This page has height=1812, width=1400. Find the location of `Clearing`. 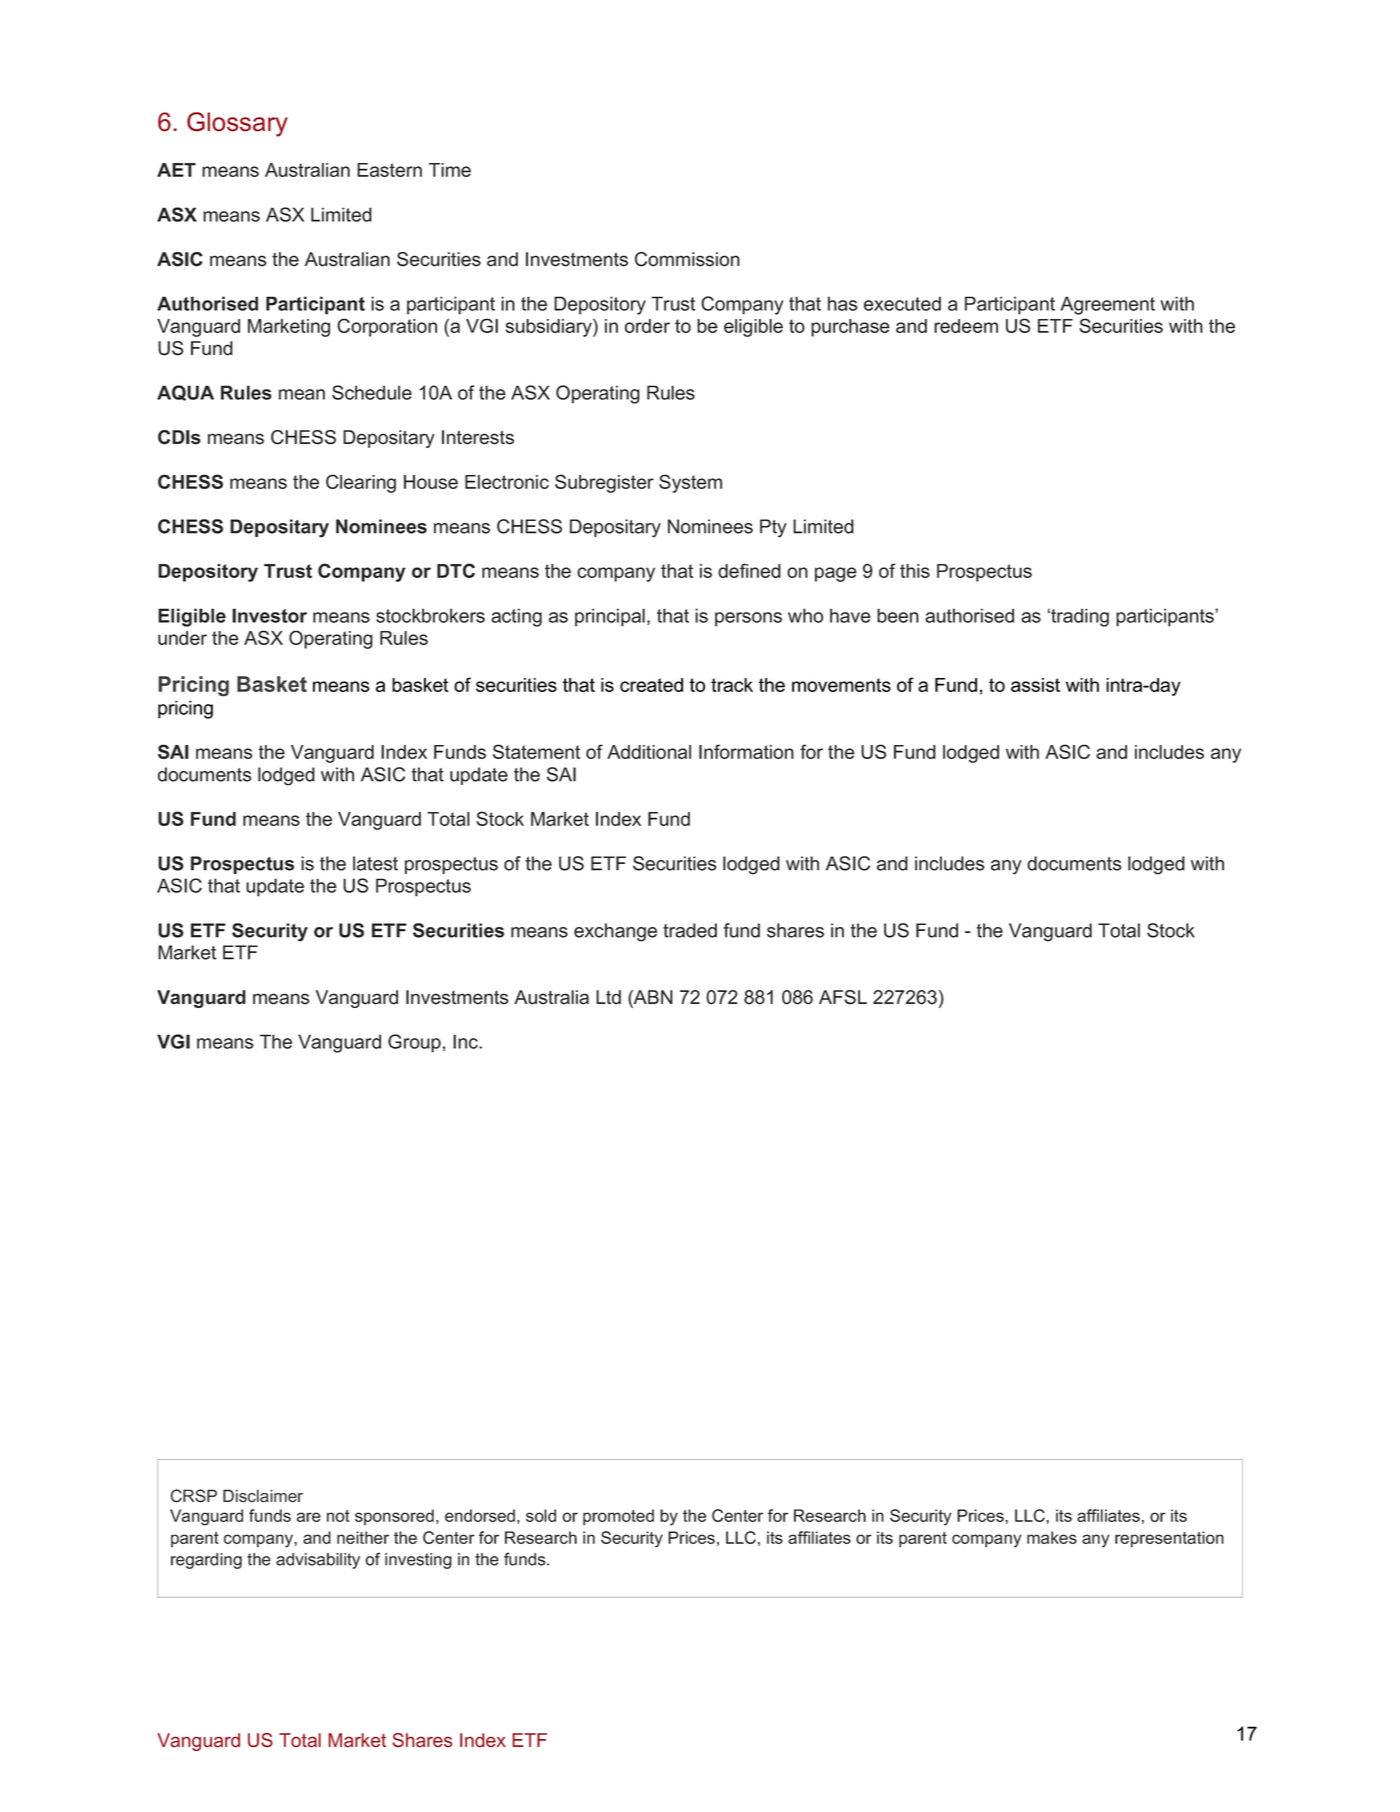

Clearing is located at coordinates (361, 483).
